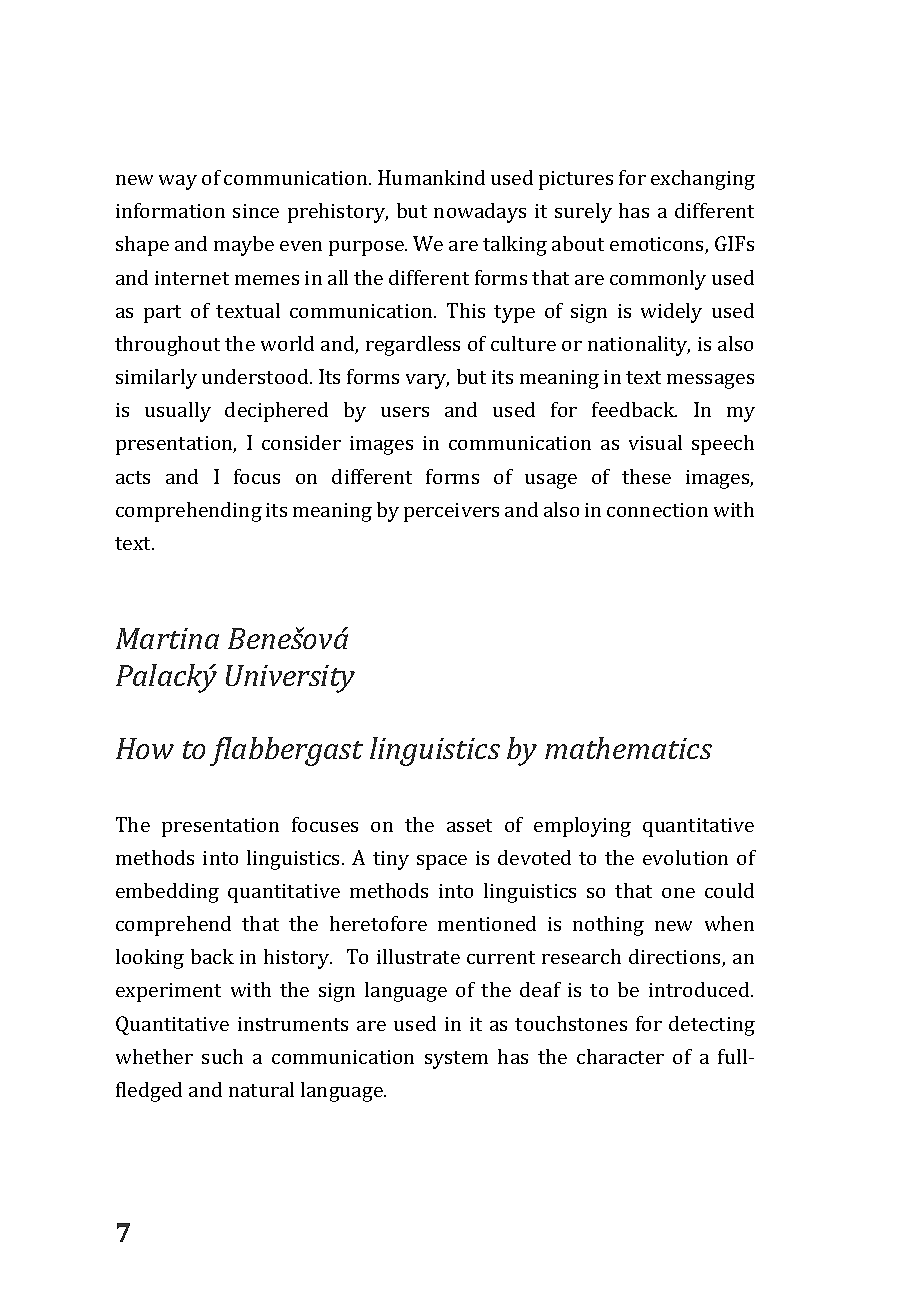 This screenshot has height=1308, width=924. Describe the element at coordinates (456, 1060) in the screenshot. I see `system` at that location.
